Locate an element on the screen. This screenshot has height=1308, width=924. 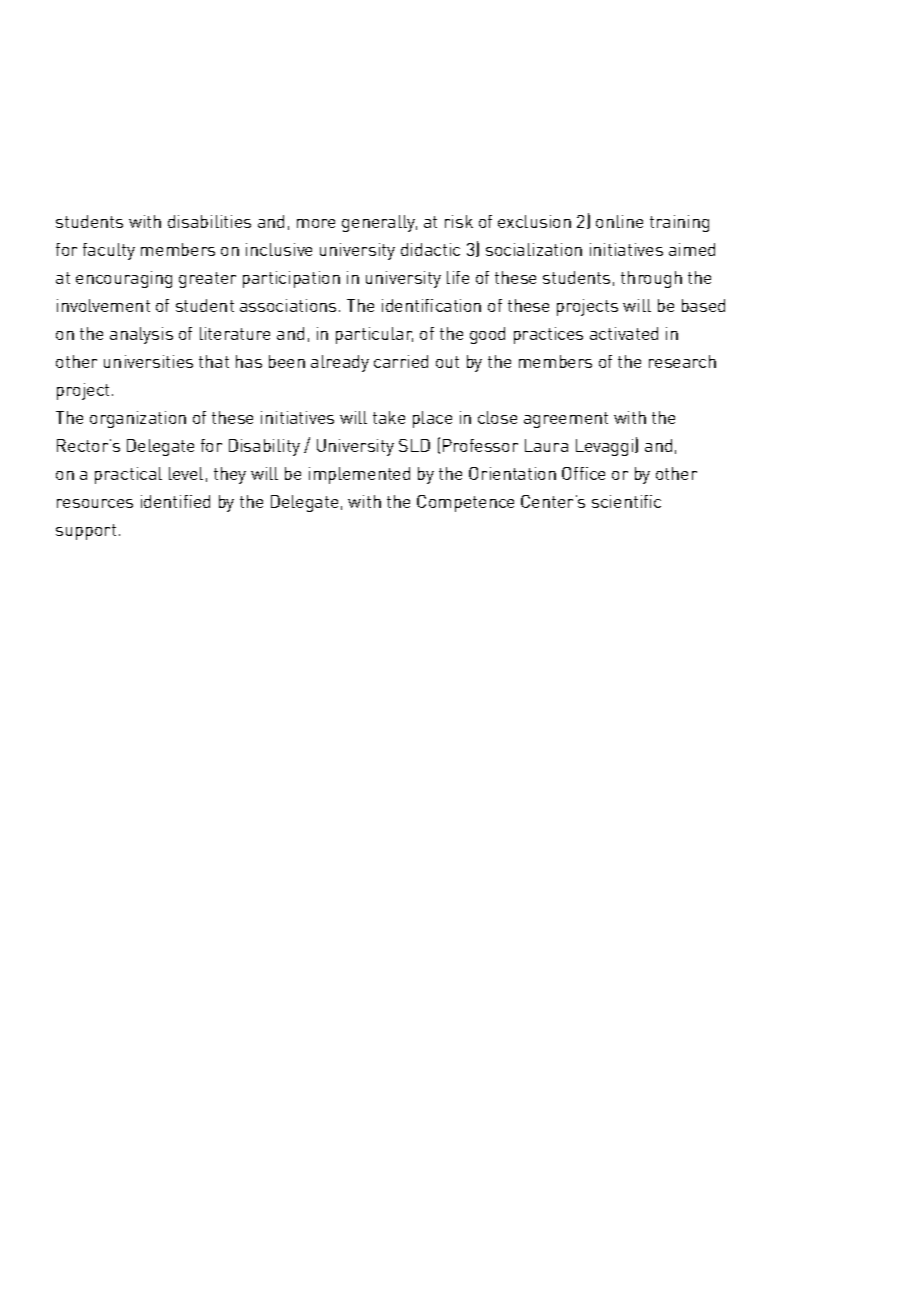
scientific is located at coordinates (626, 501).
